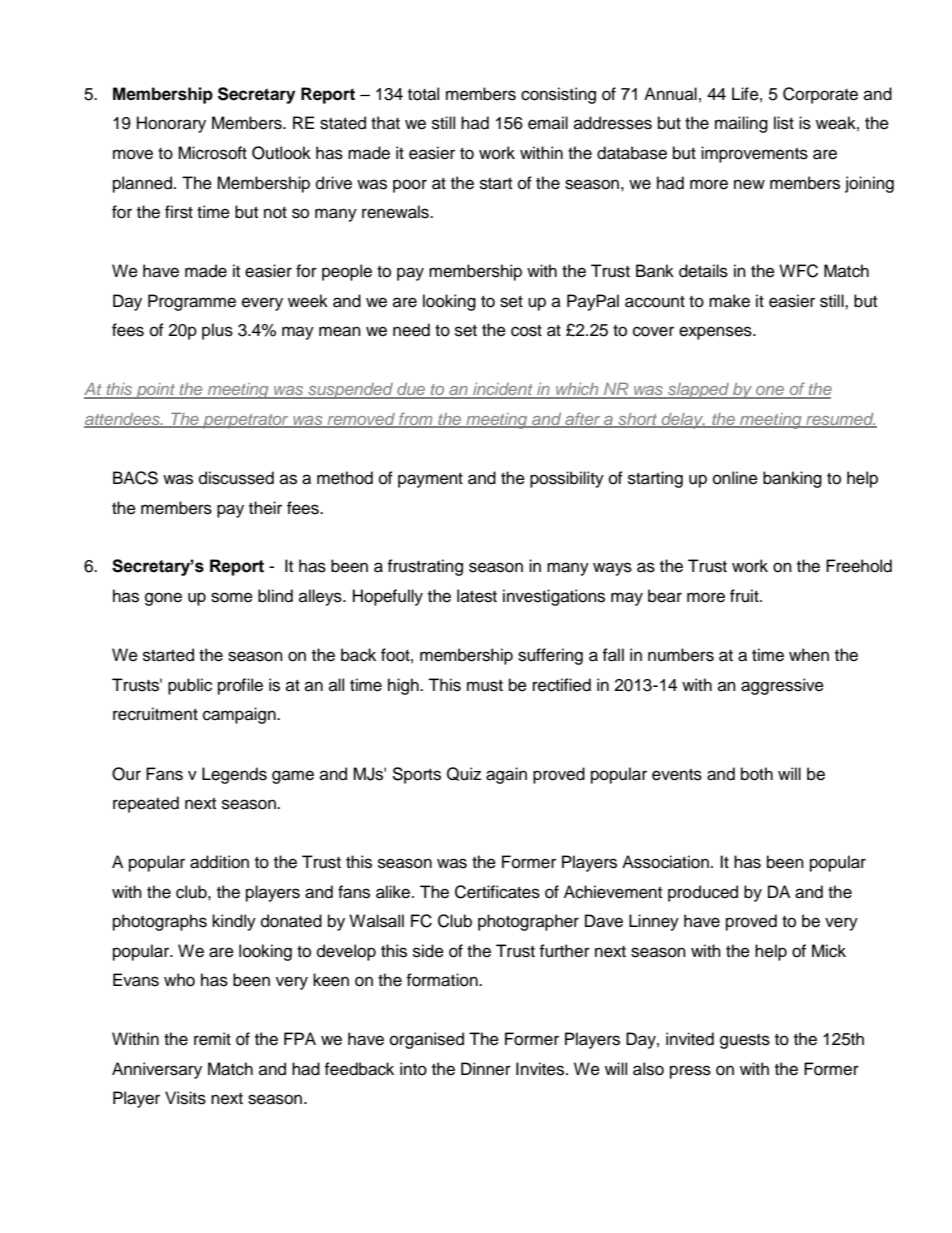 This document has width=952, height=1233. Describe the element at coordinates (548, 123) in the document. I see `email` at that location.
